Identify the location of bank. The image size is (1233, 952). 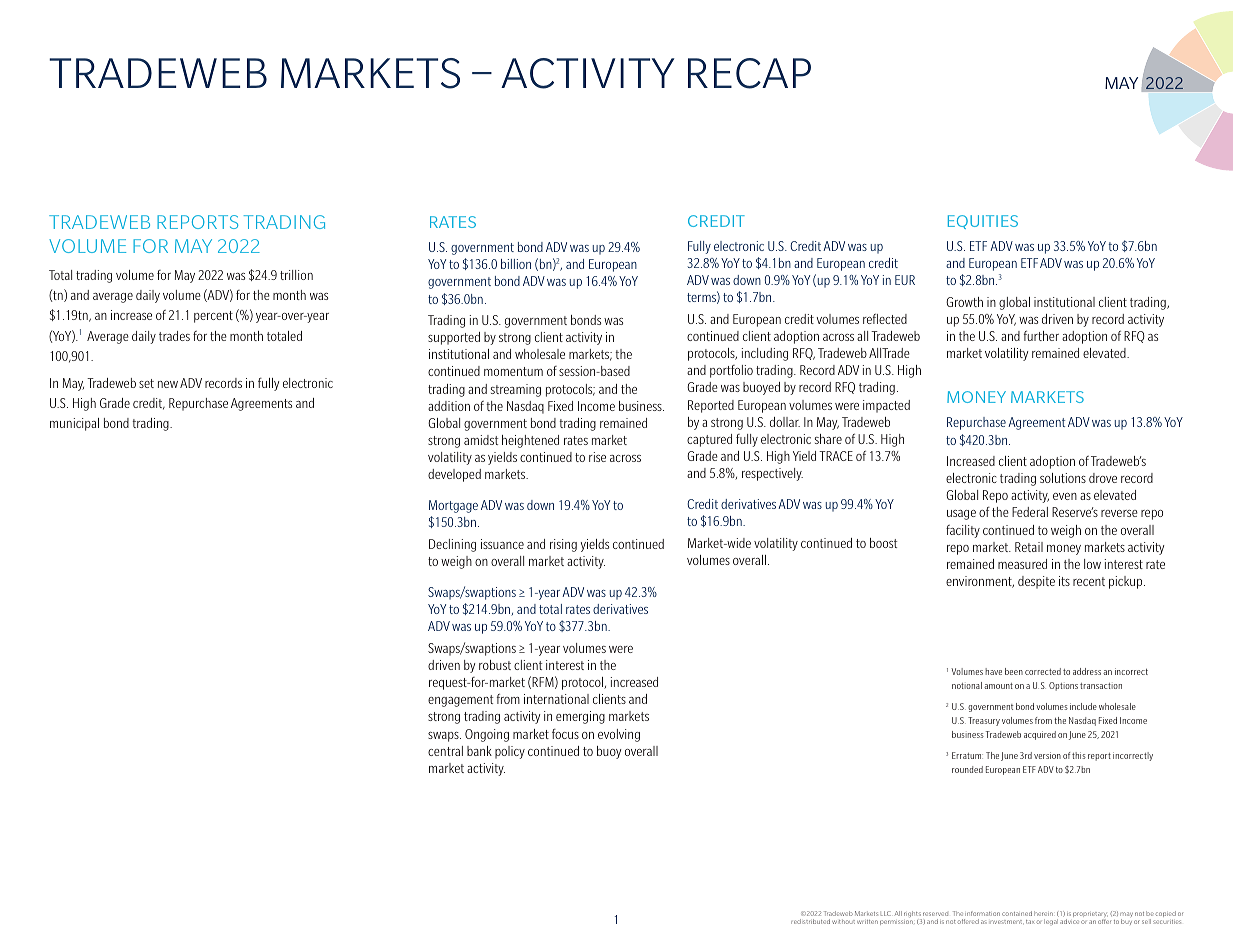
(479, 751).
